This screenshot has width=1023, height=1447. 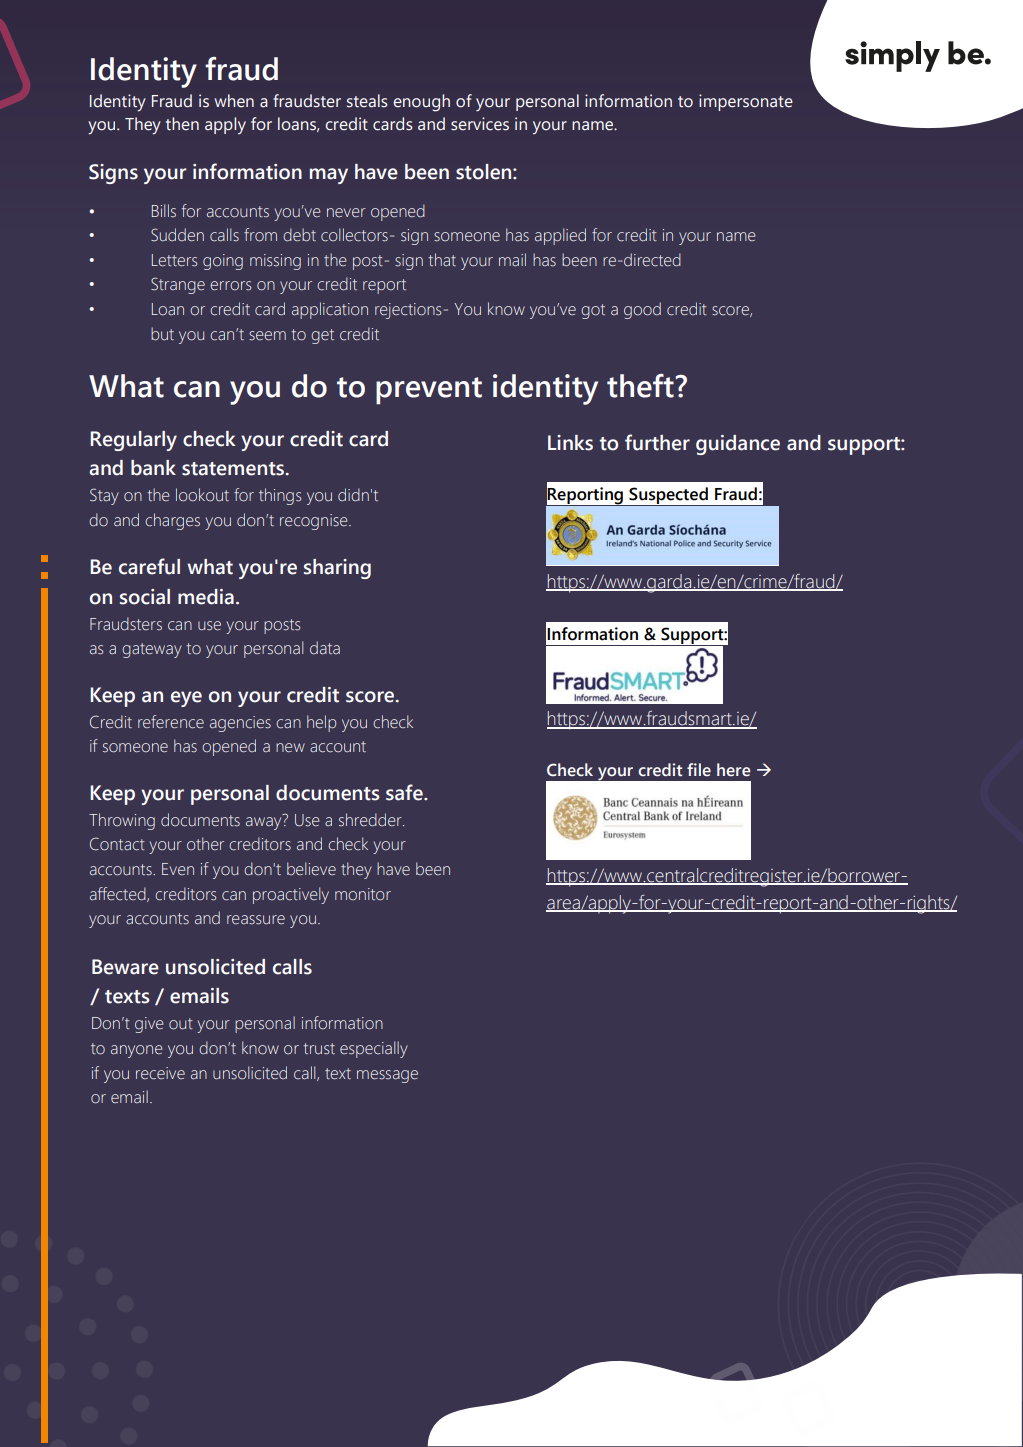 What do you see at coordinates (171, 722) in the screenshot?
I see `reference` at bounding box center [171, 722].
